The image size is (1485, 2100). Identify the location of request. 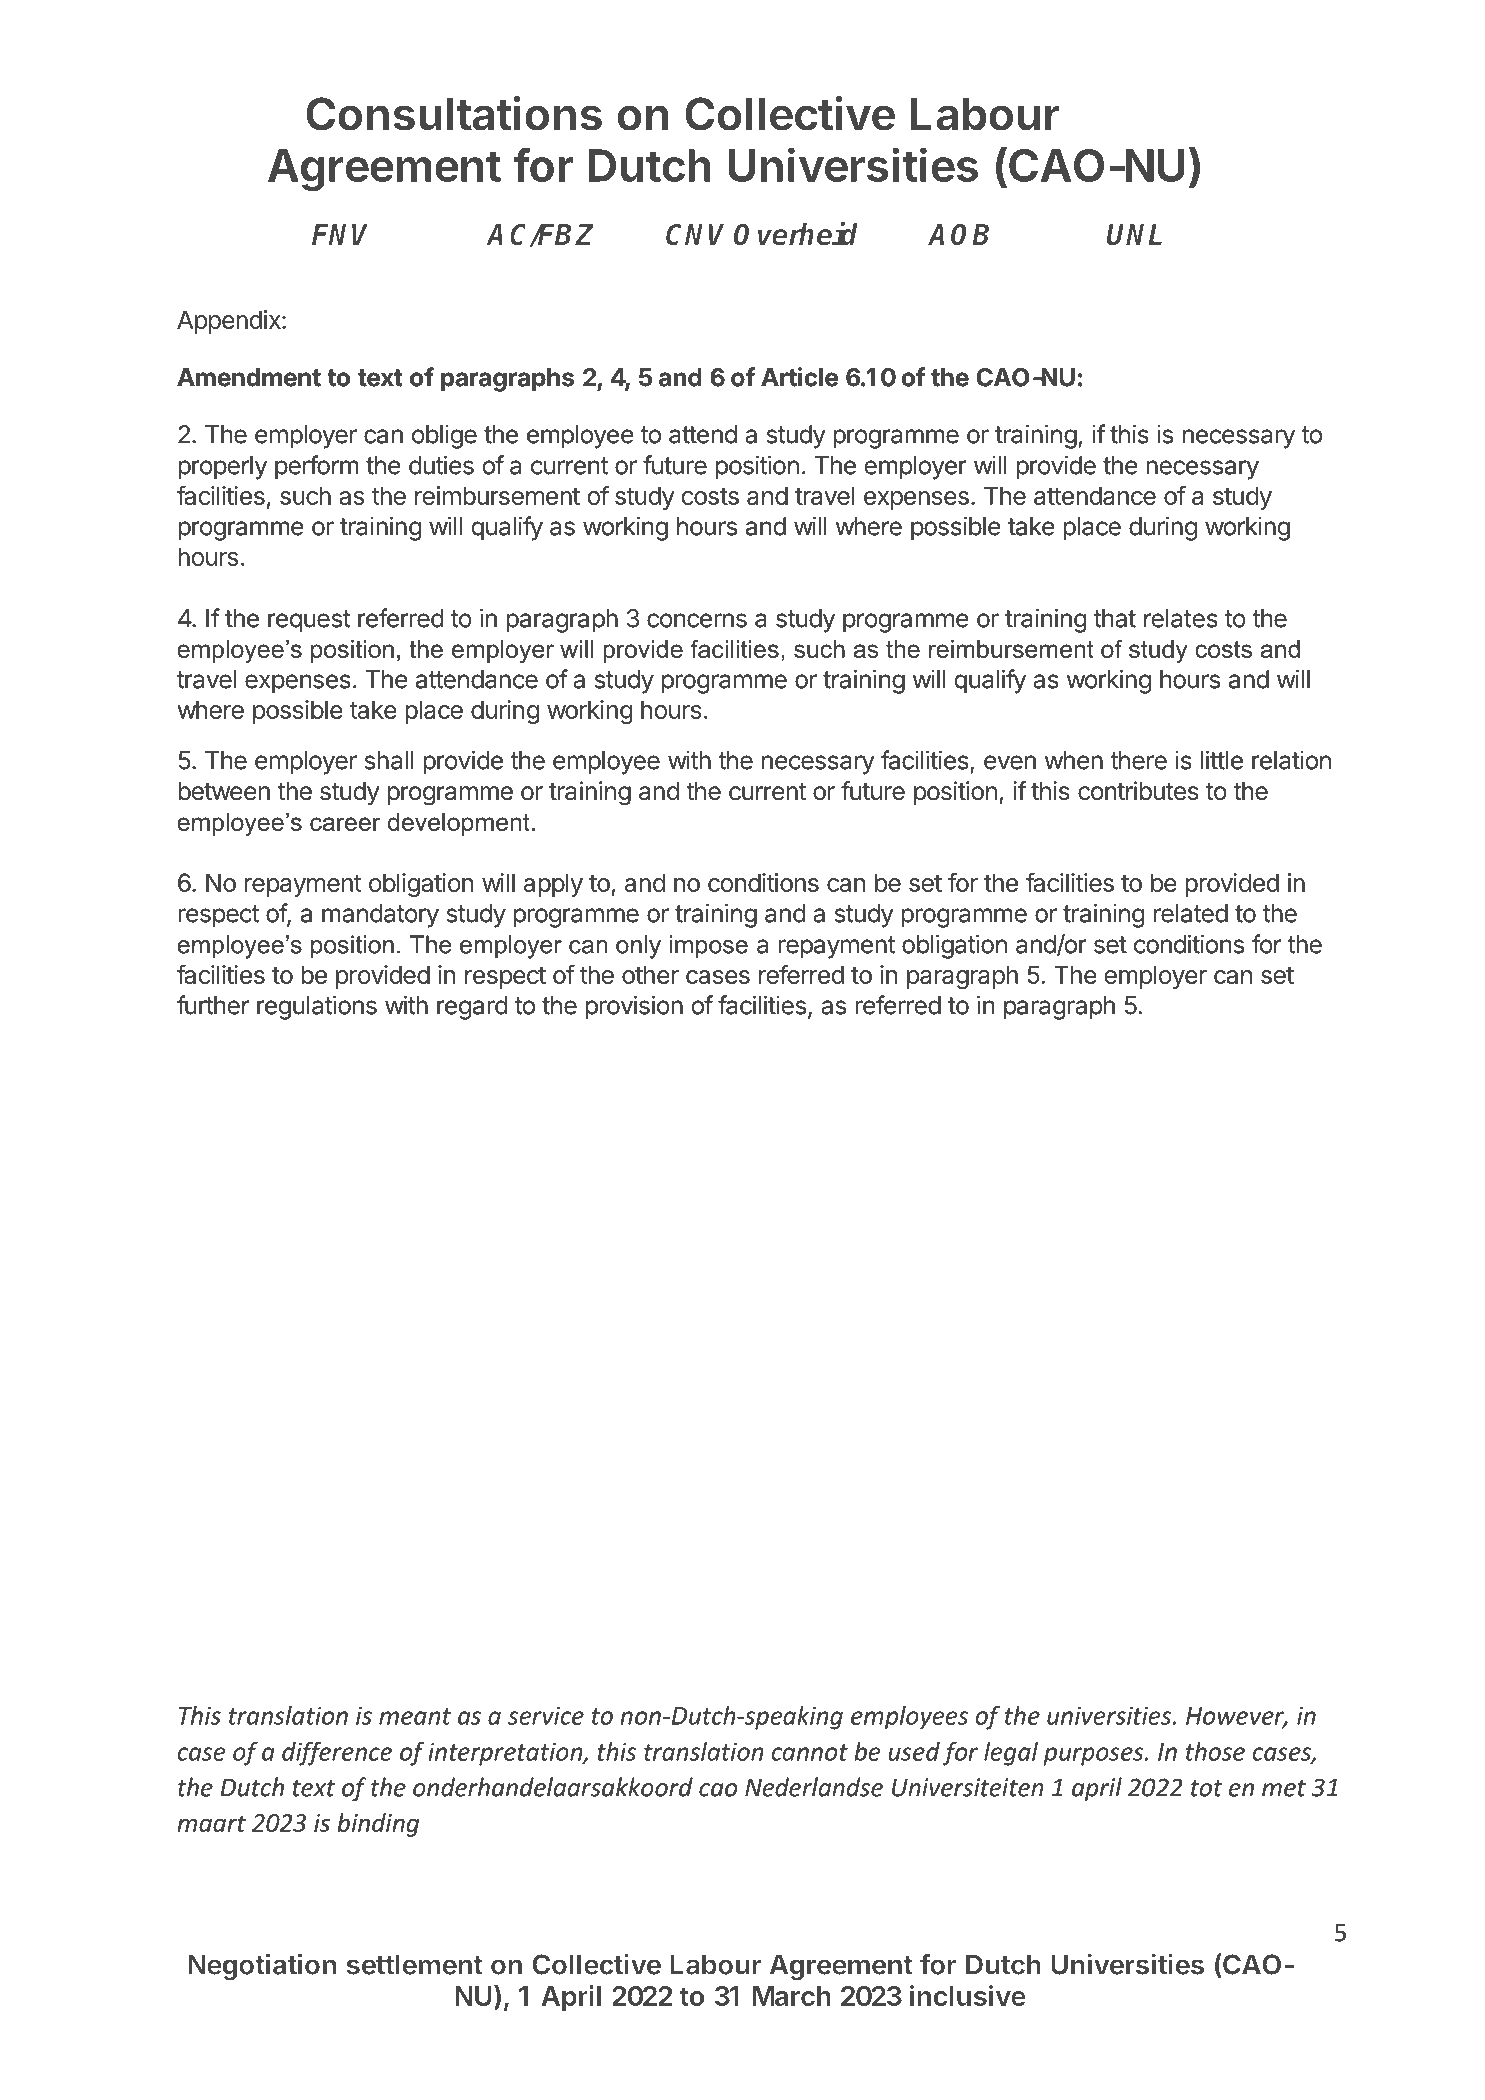
(309, 621).
